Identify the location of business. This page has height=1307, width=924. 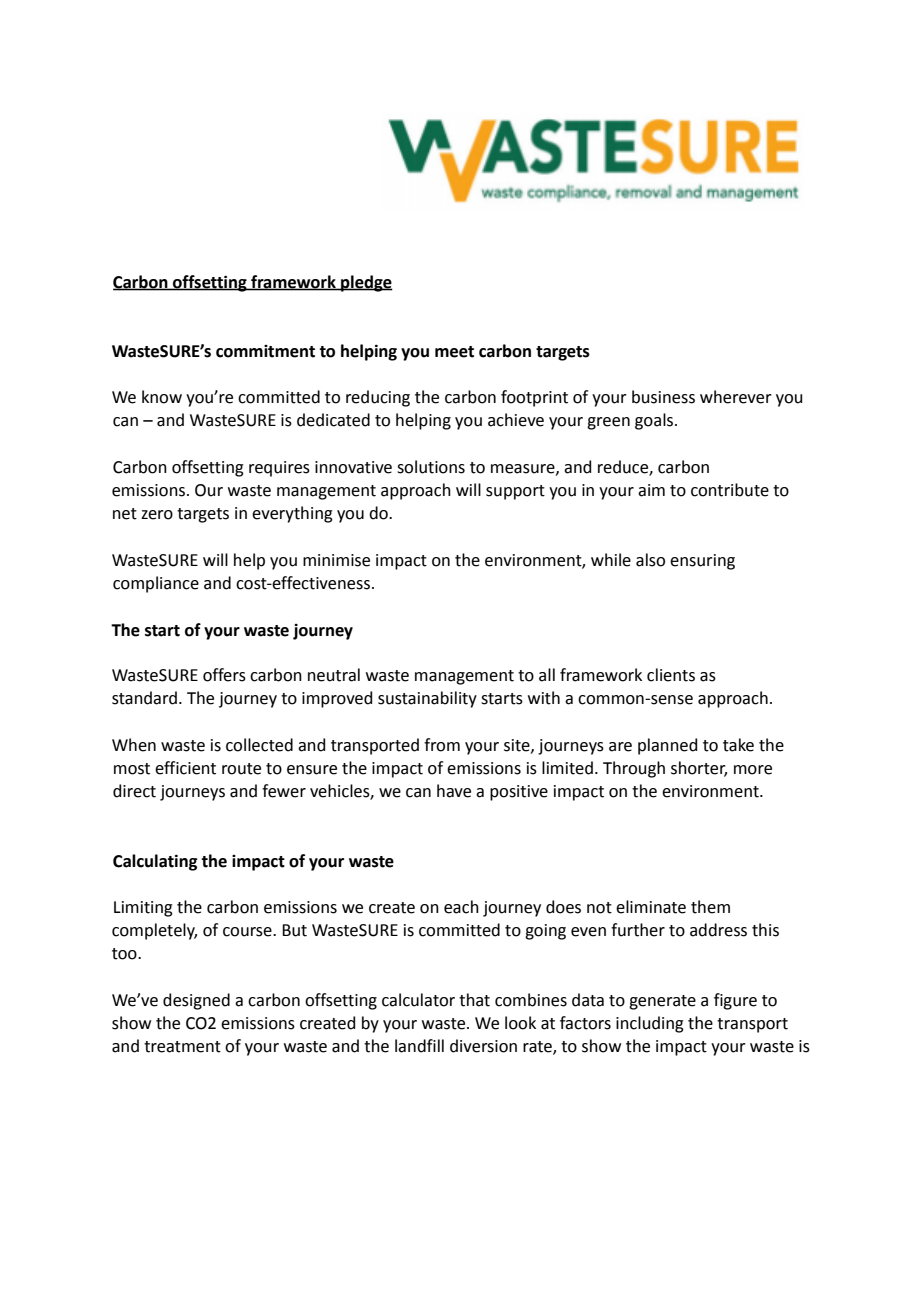
(663, 397).
